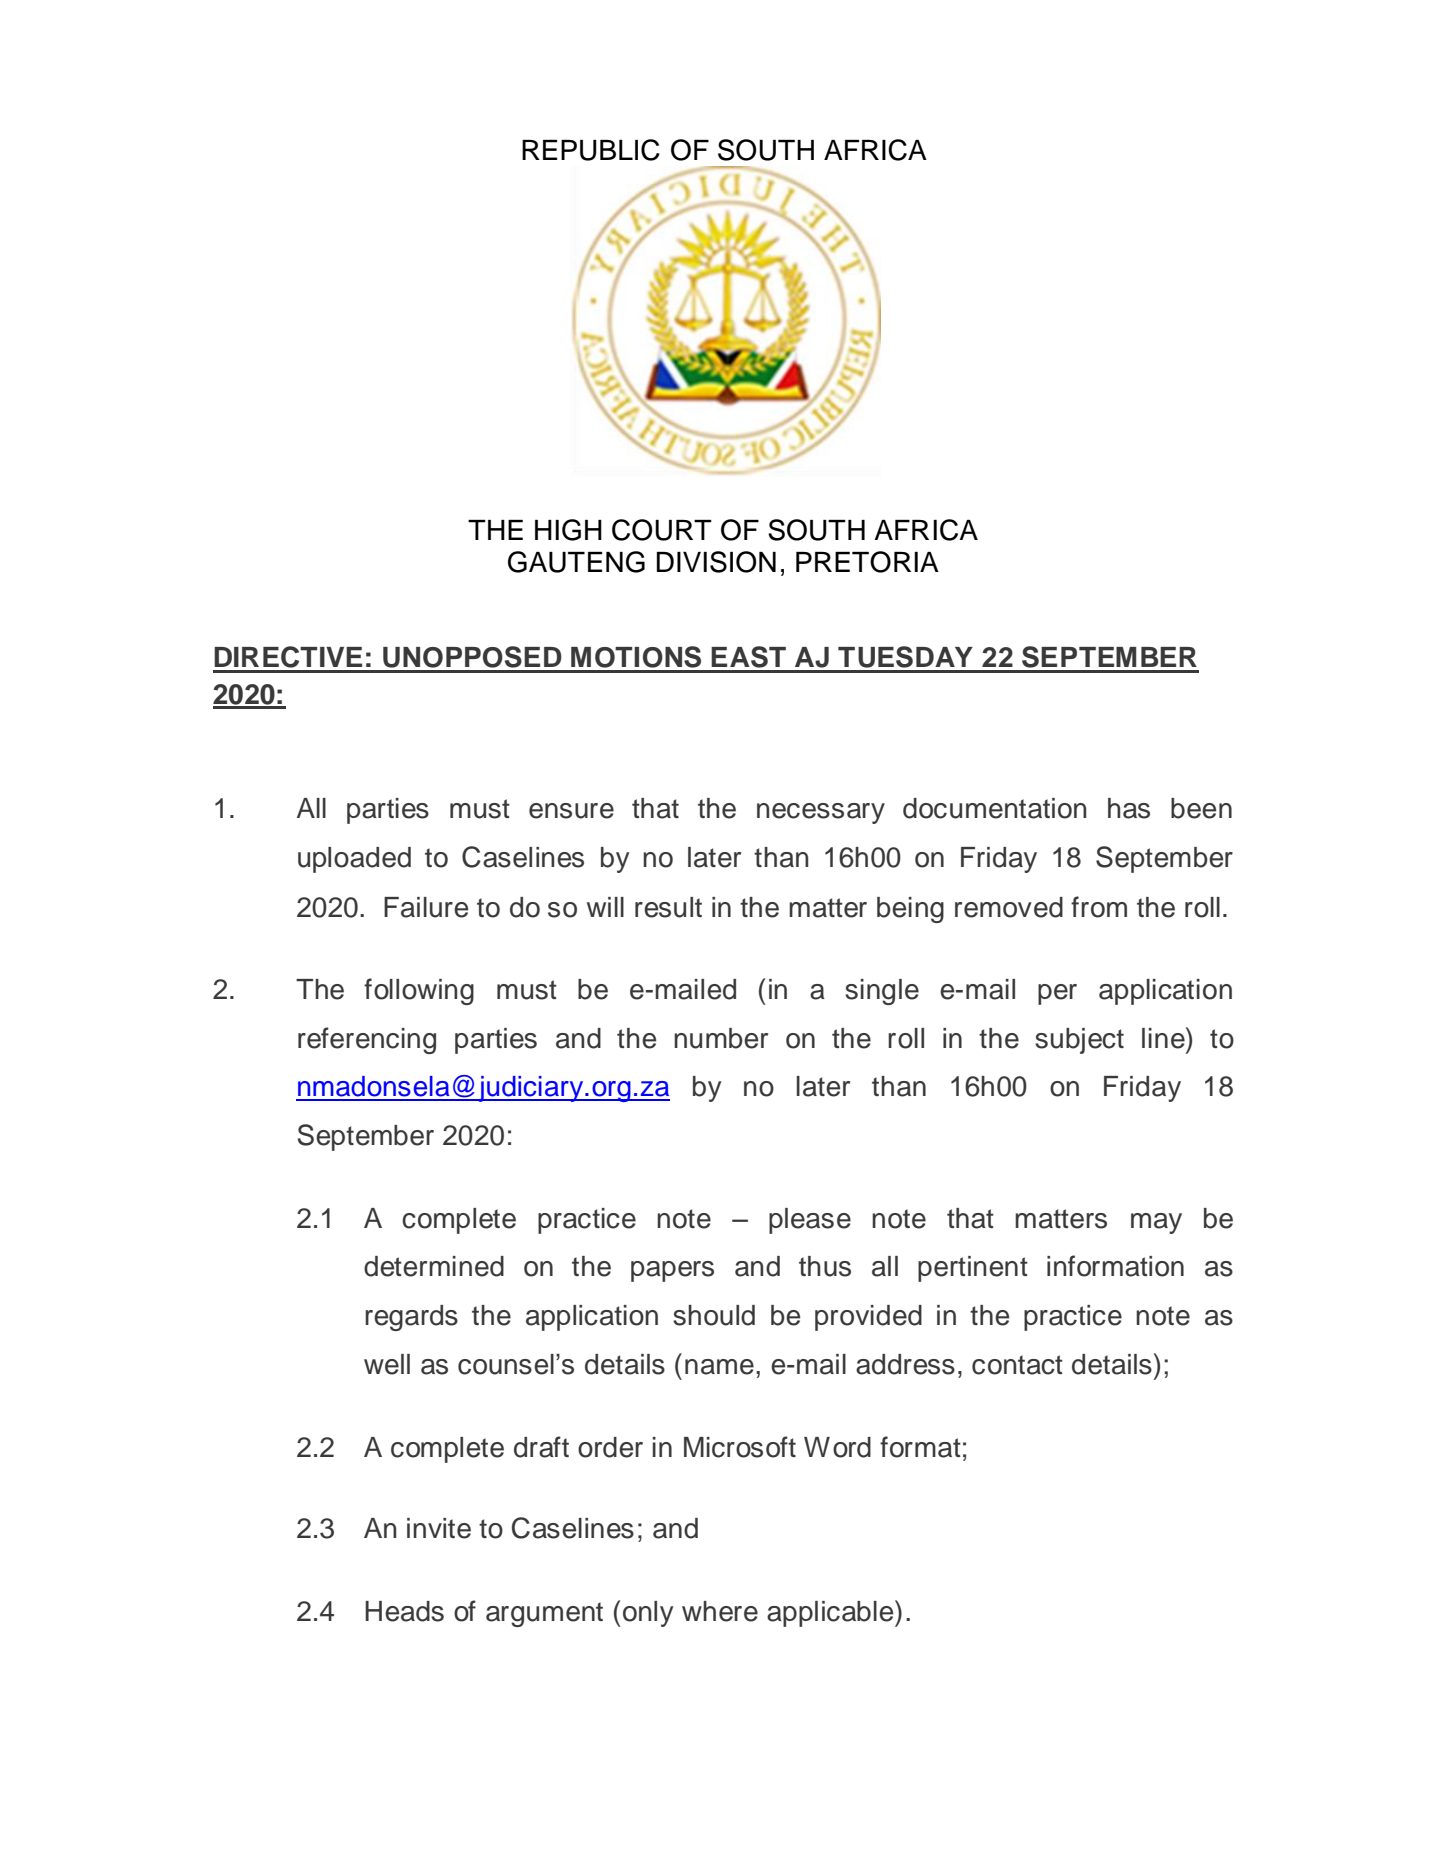 This screenshot has width=1447, height=1872. What do you see at coordinates (716, 562) in the screenshot?
I see `DIVISION` at bounding box center [716, 562].
